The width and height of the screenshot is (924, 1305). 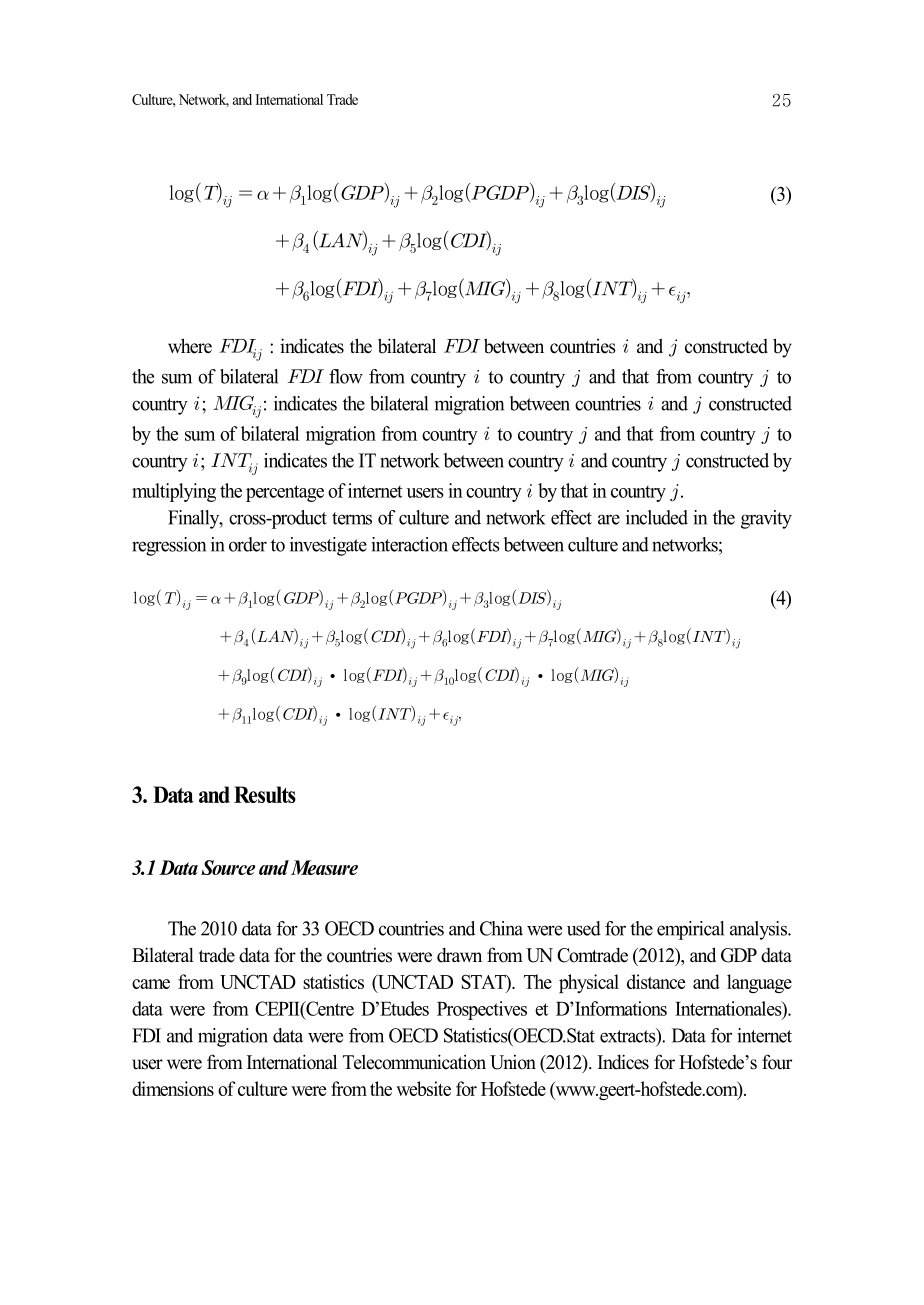 I want to click on flow, so click(x=346, y=376).
